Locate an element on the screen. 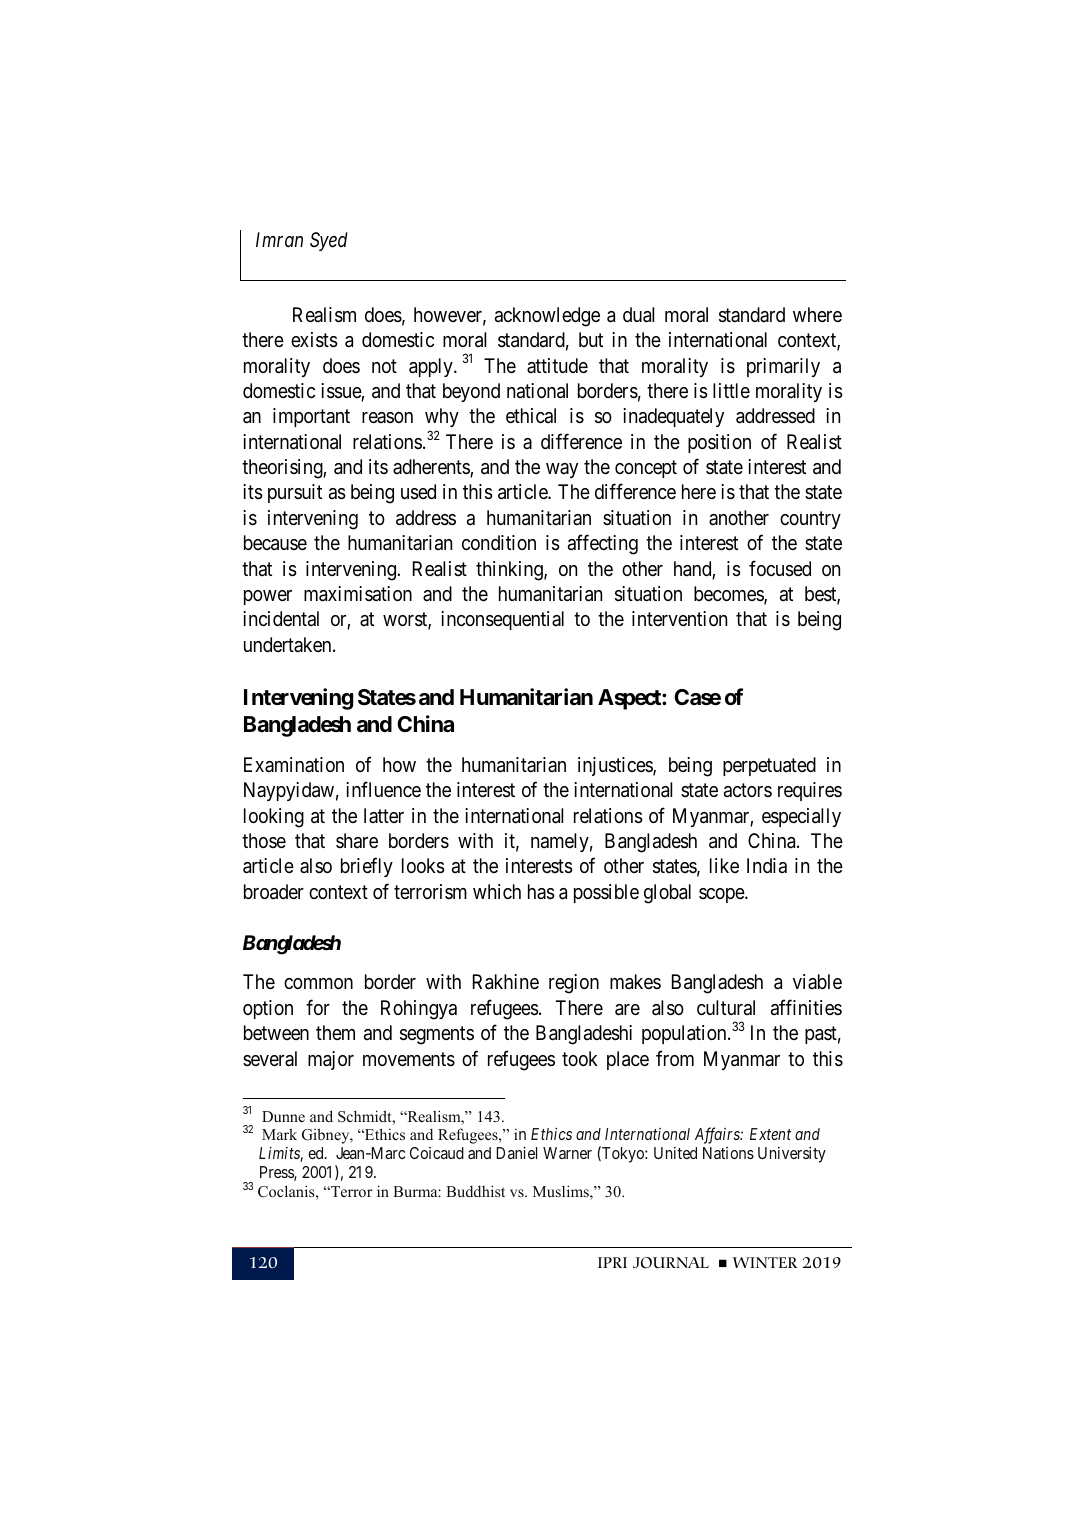 This screenshot has width=1084, height=1533. primarily is located at coordinates (783, 367).
